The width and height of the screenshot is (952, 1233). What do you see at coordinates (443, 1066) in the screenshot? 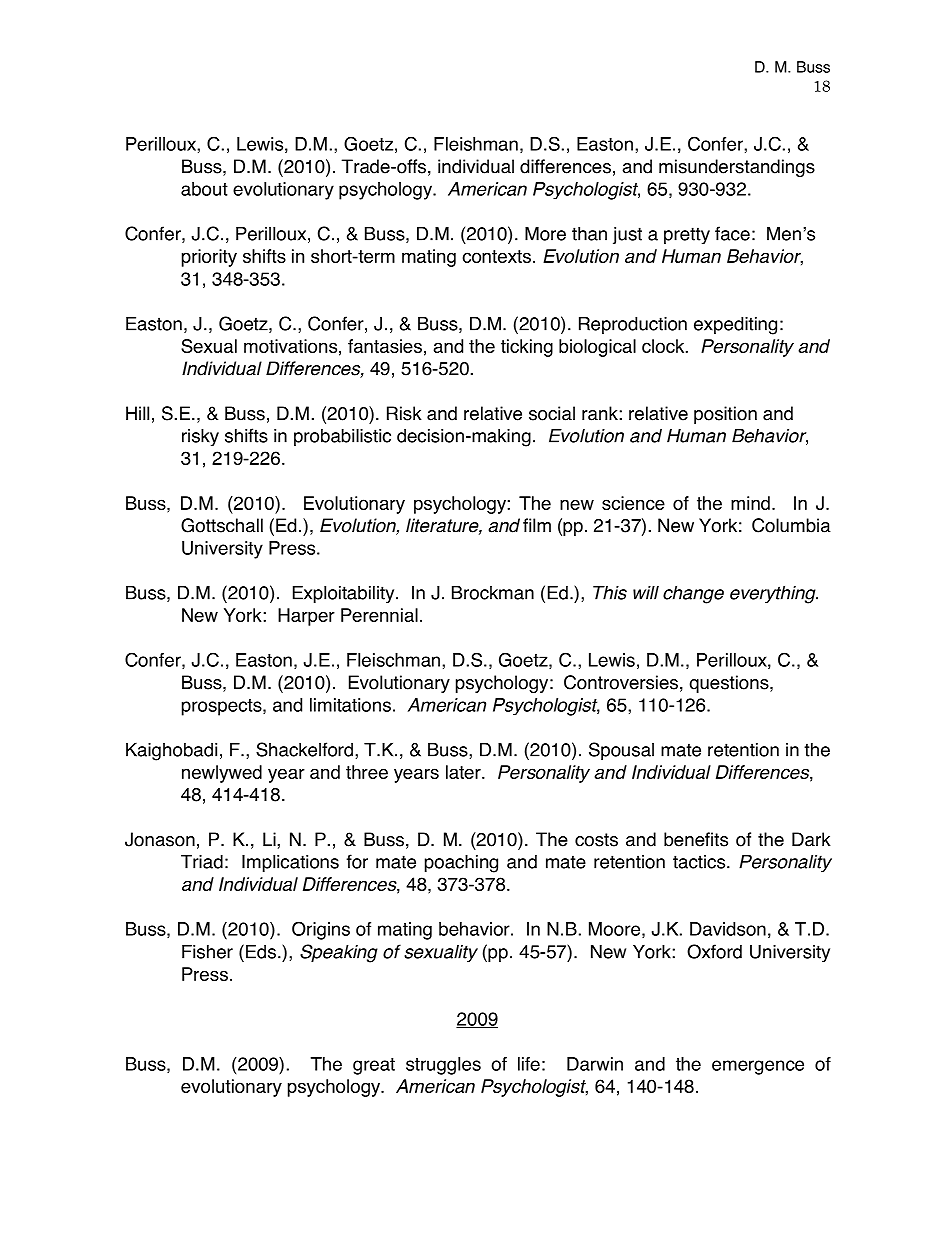
I see `struggles` at bounding box center [443, 1066].
